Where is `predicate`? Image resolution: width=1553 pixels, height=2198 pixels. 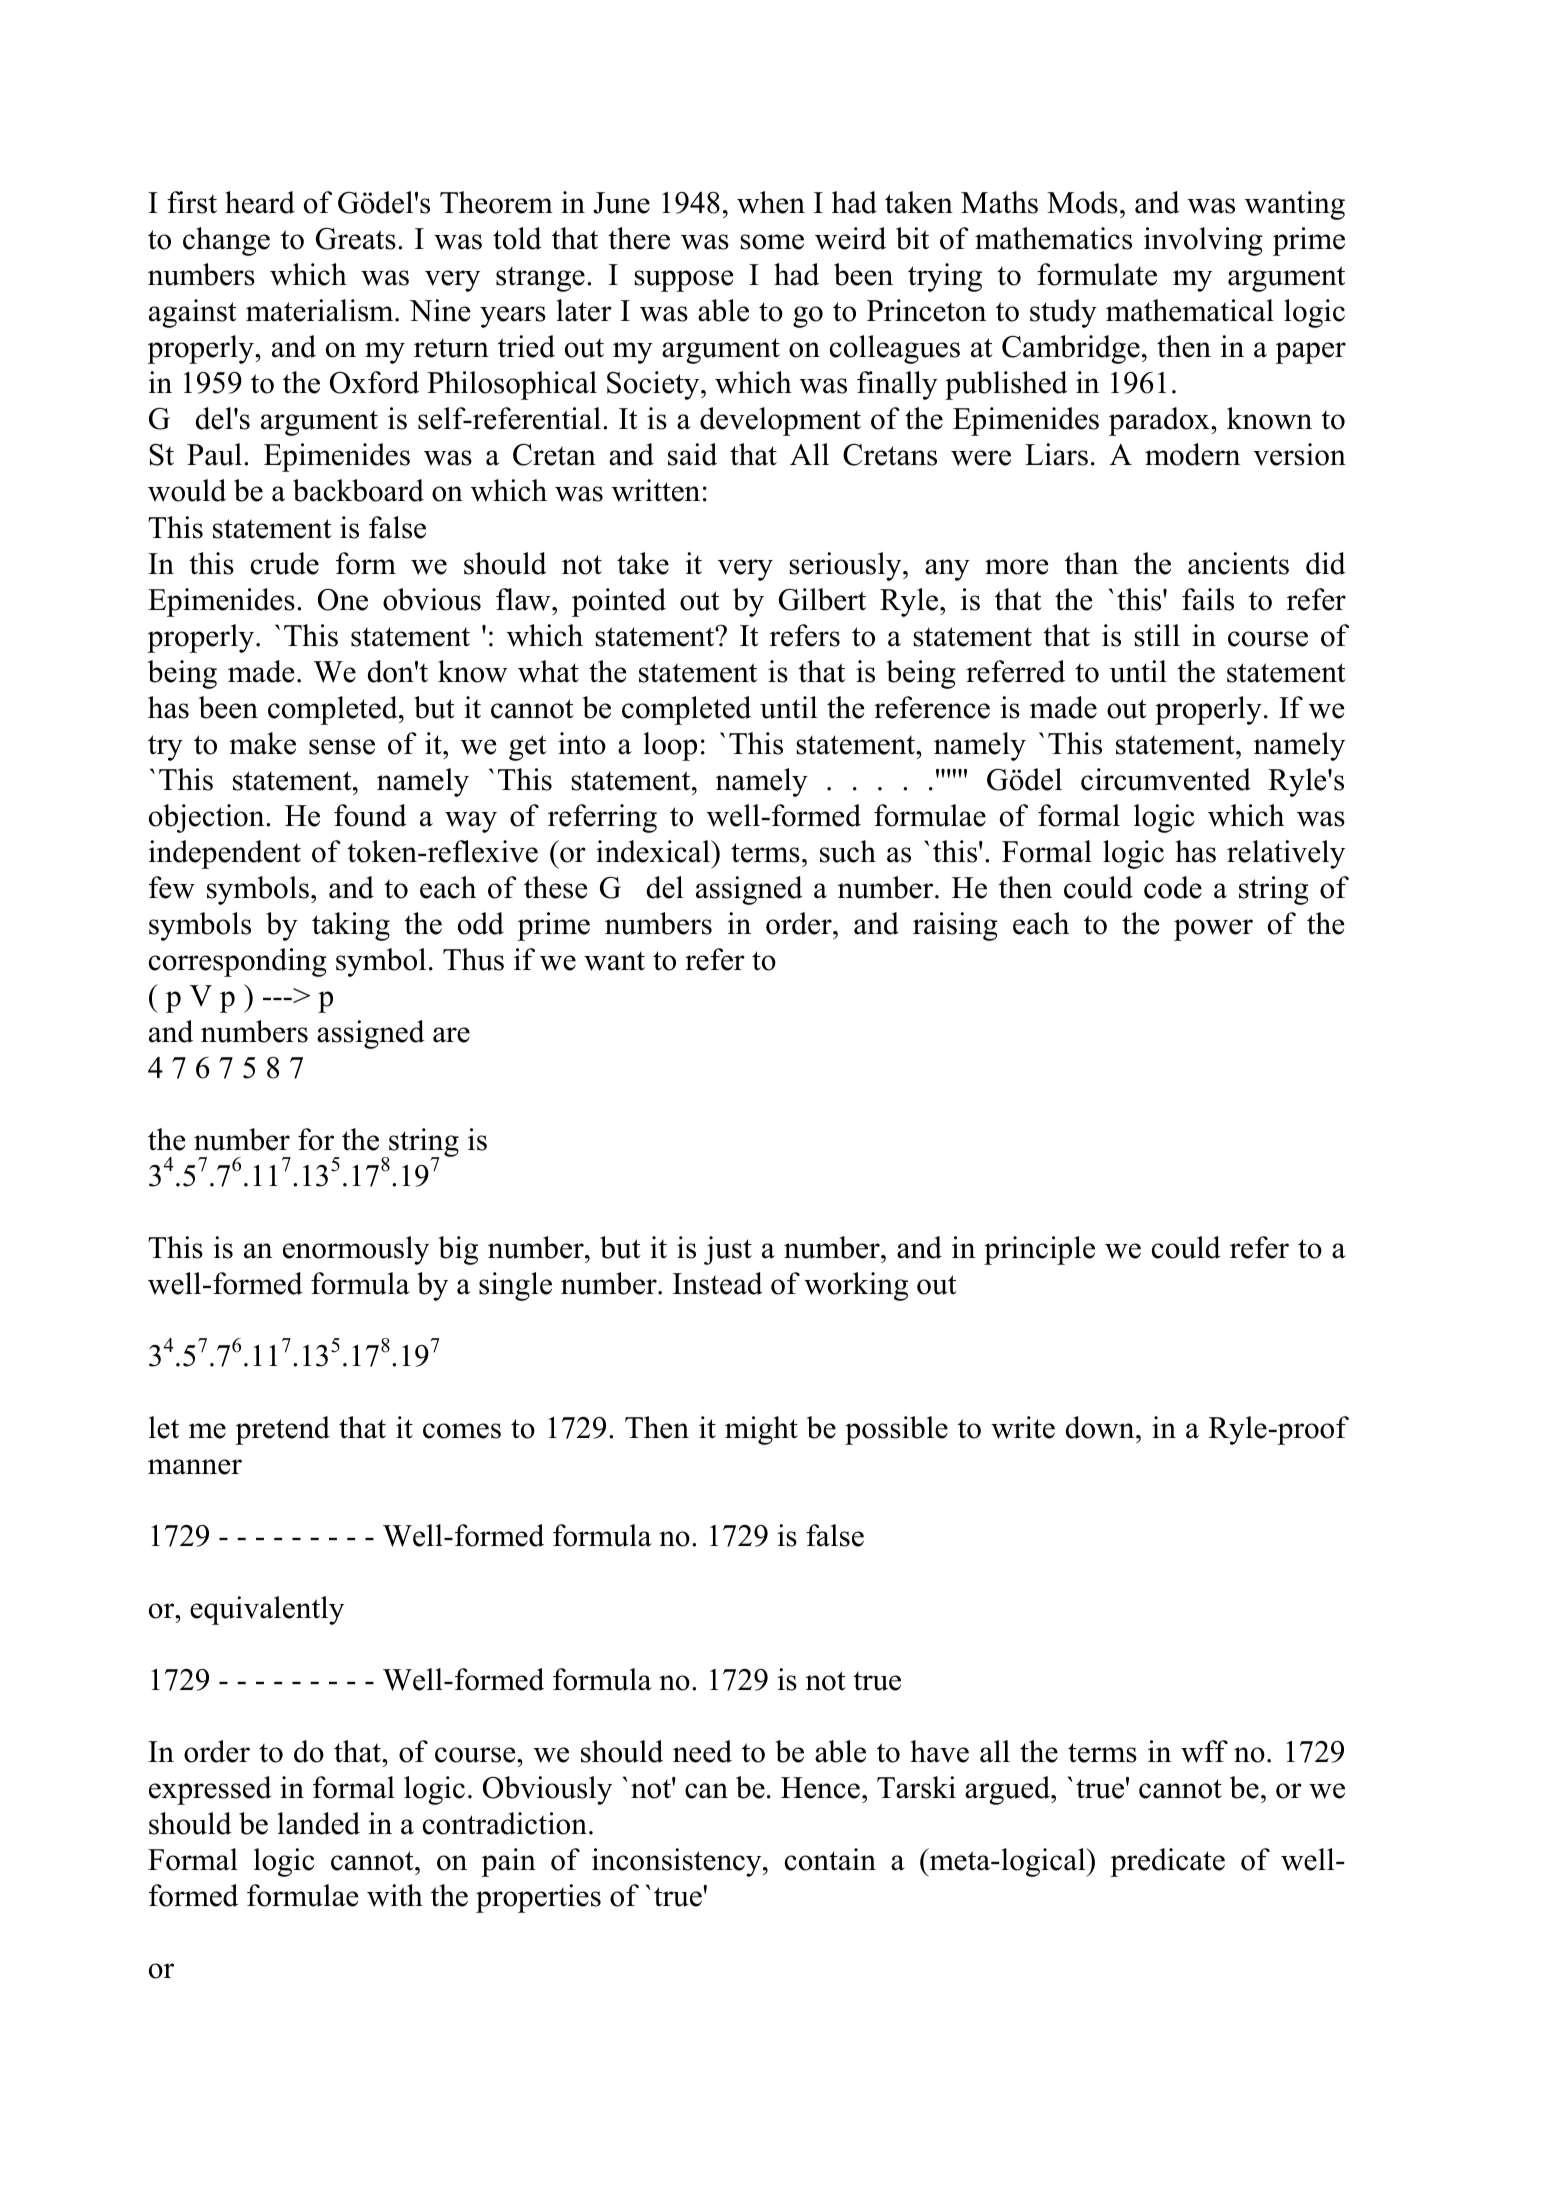 predicate is located at coordinates (1167, 1862).
